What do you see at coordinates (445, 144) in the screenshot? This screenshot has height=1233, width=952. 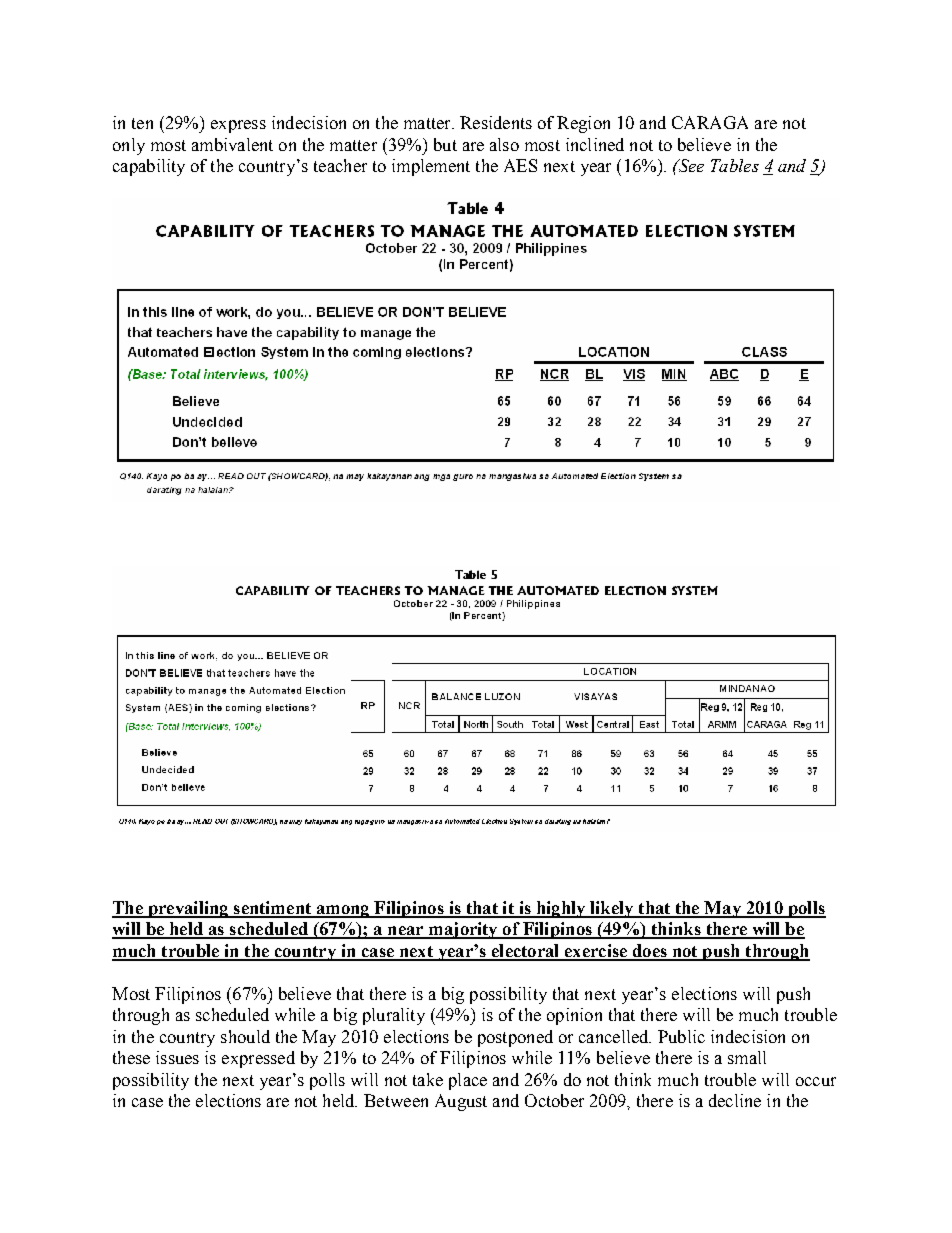 I see `but` at bounding box center [445, 144].
